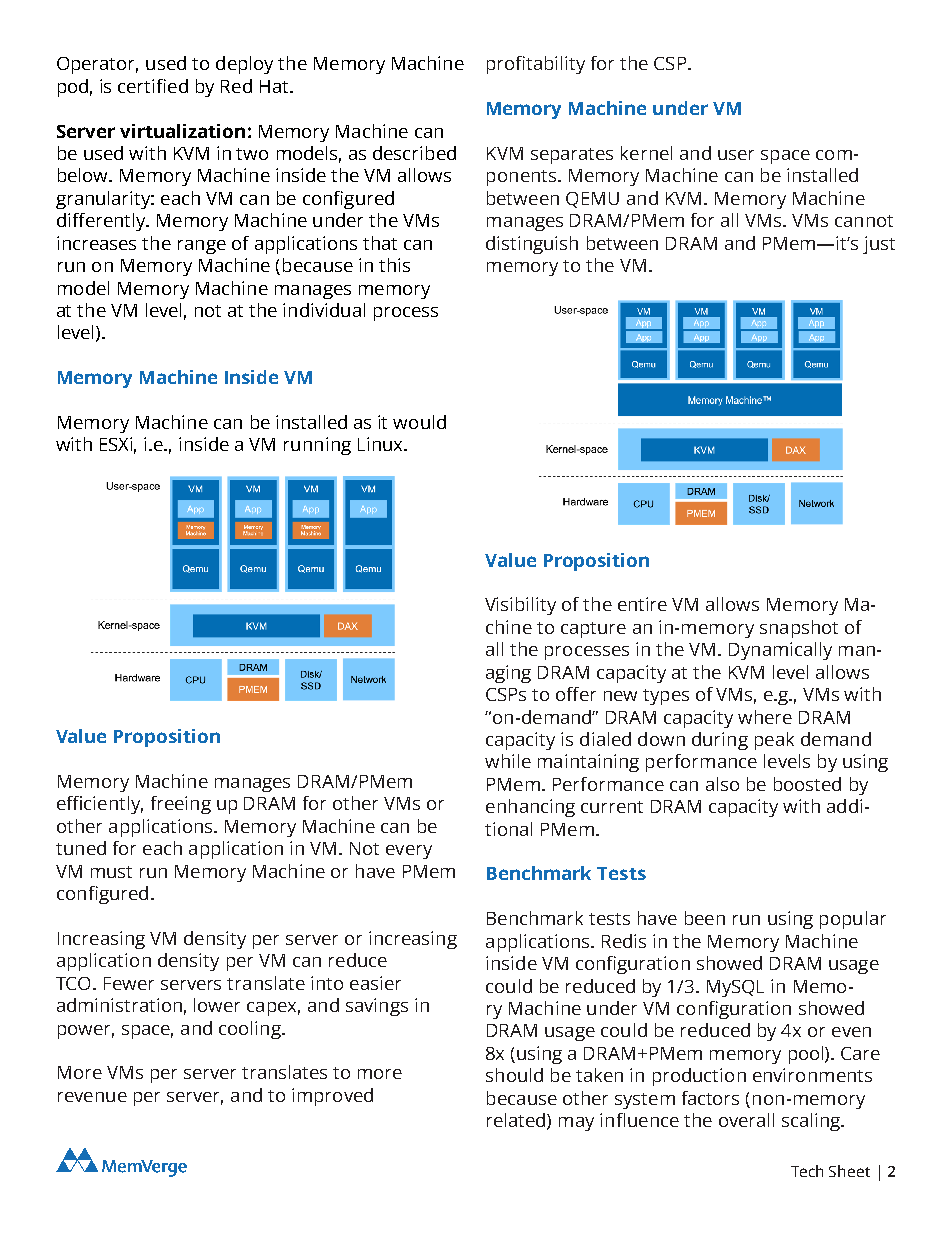 This screenshot has height=1233, width=952. I want to click on freeing, so click(181, 805).
